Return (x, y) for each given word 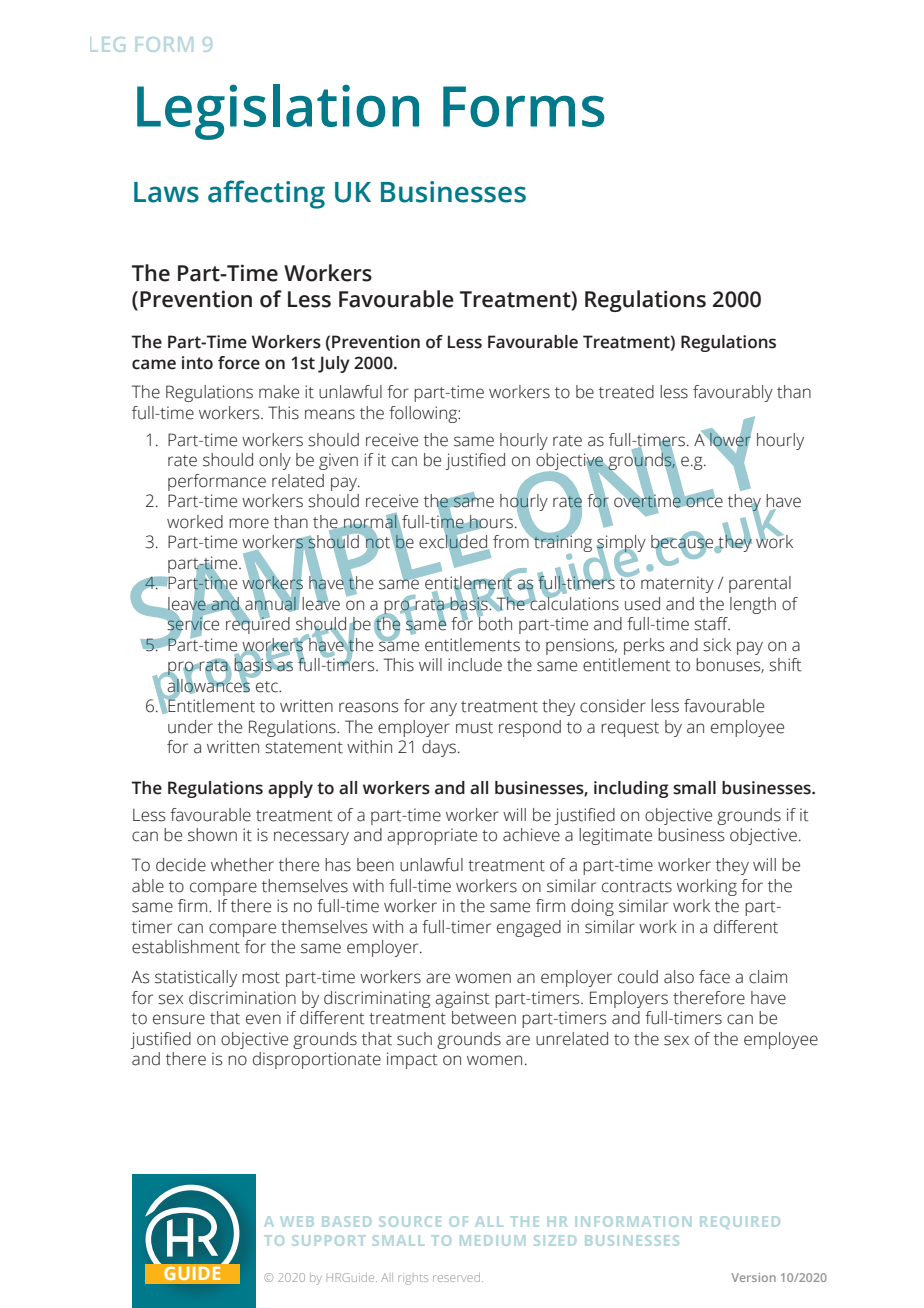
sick (717, 645)
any (443, 709)
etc (268, 687)
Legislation (278, 112)
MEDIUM (492, 1240)
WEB (297, 1221)
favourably (733, 393)
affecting (266, 194)
